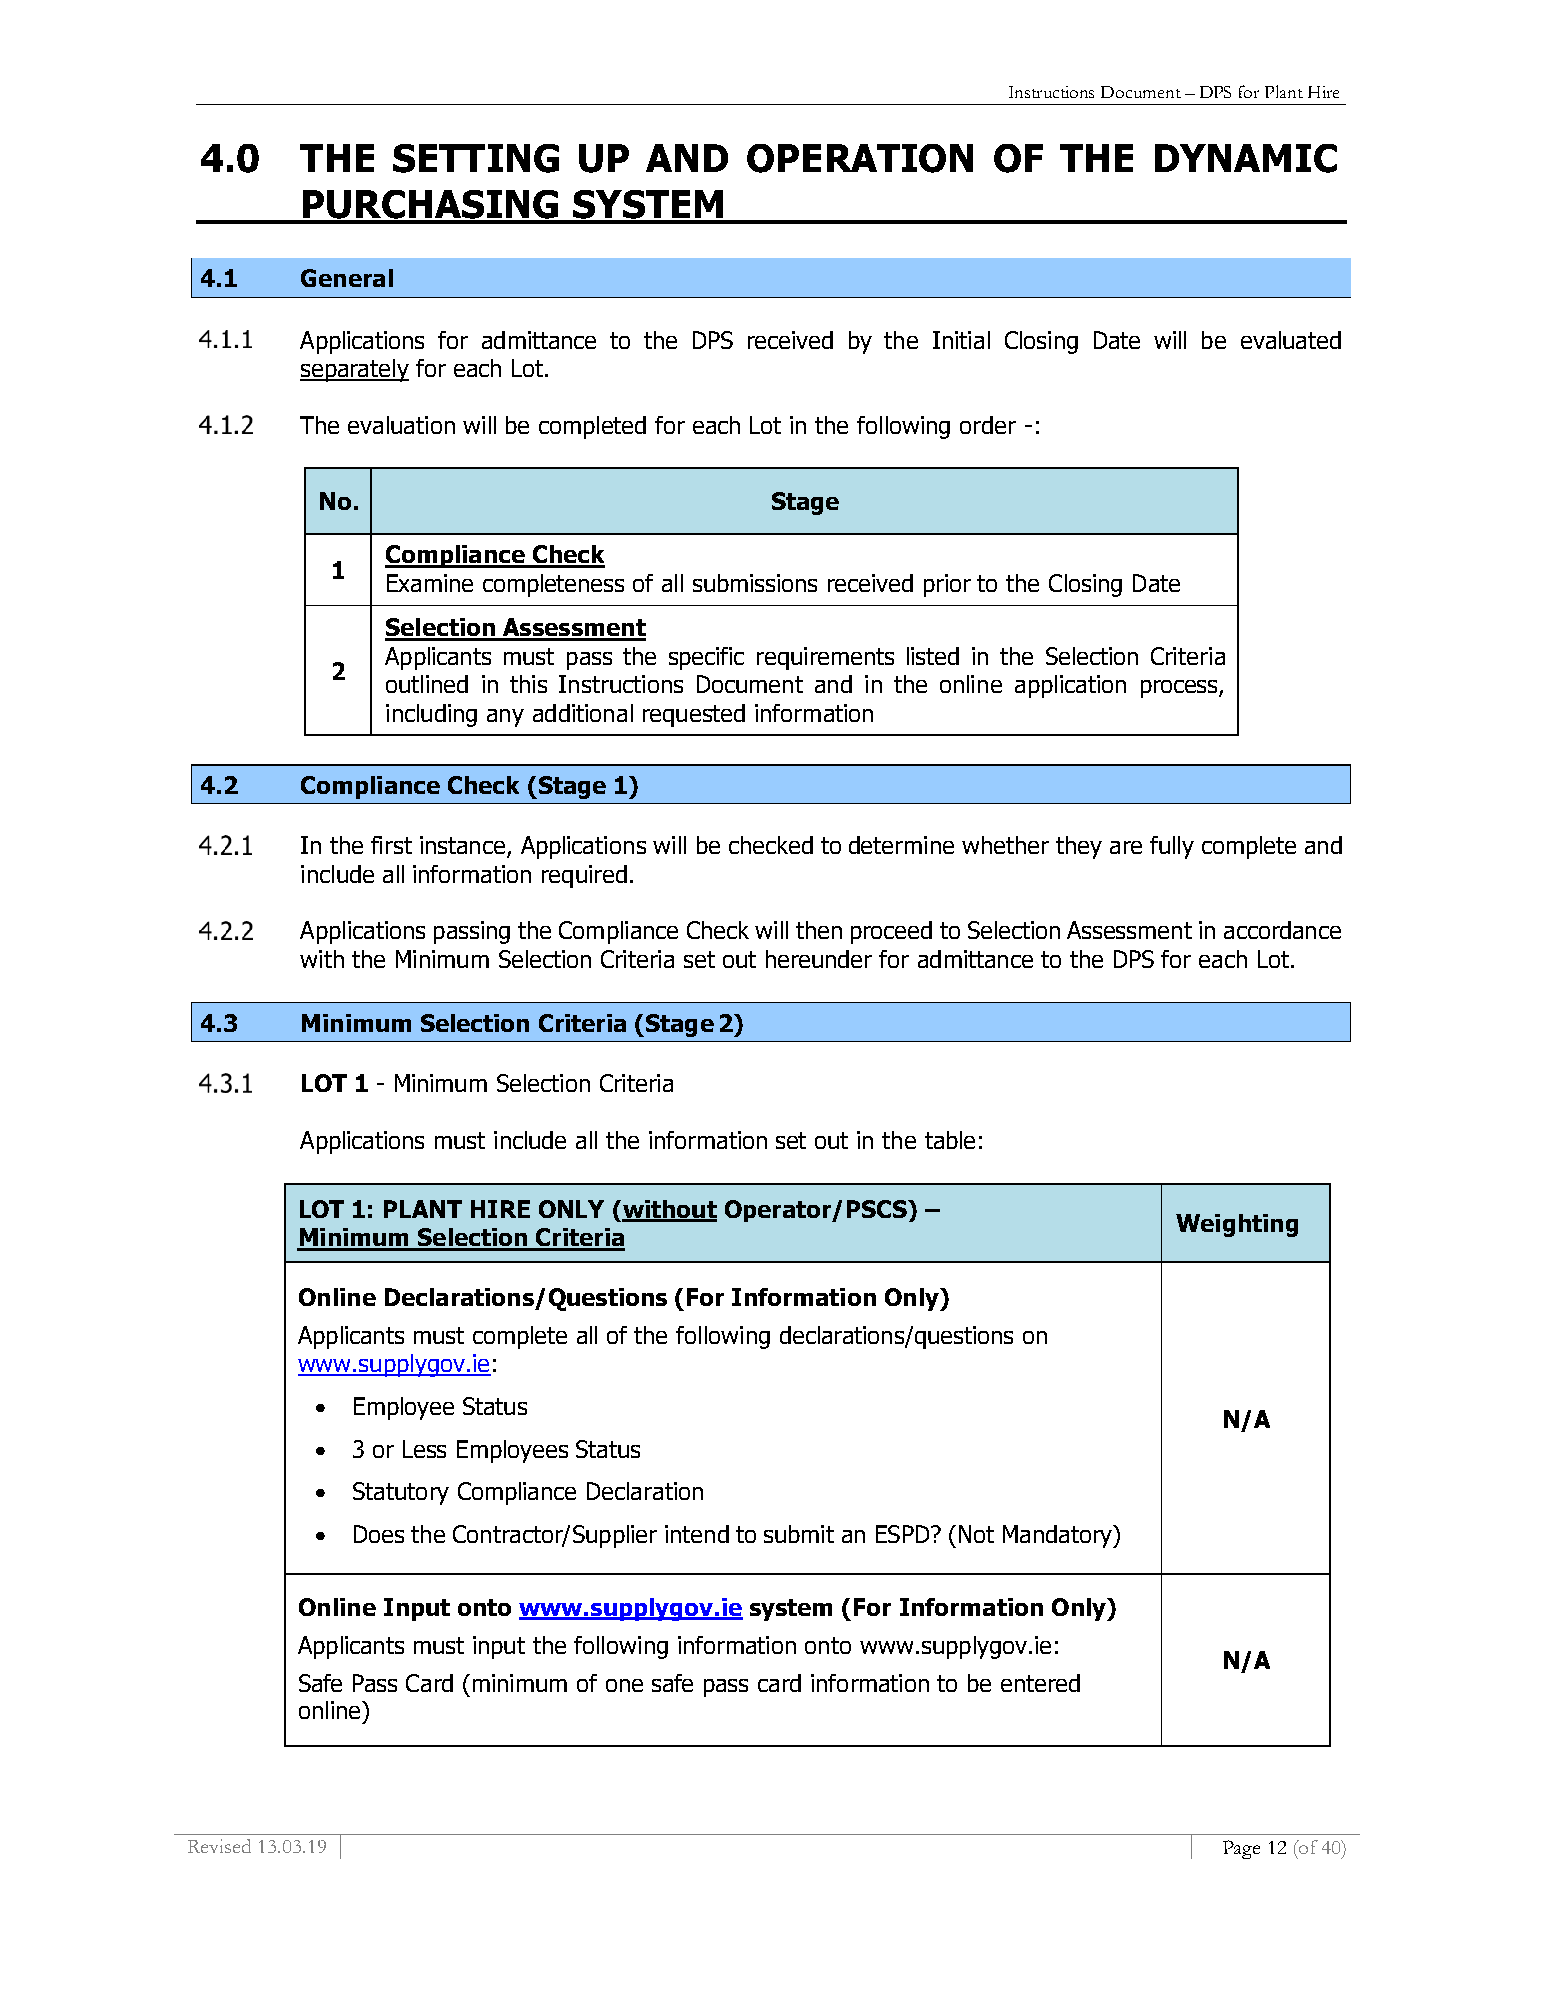  Describe the element at coordinates (860, 158) in the screenshot. I see `OPERATION` at that location.
